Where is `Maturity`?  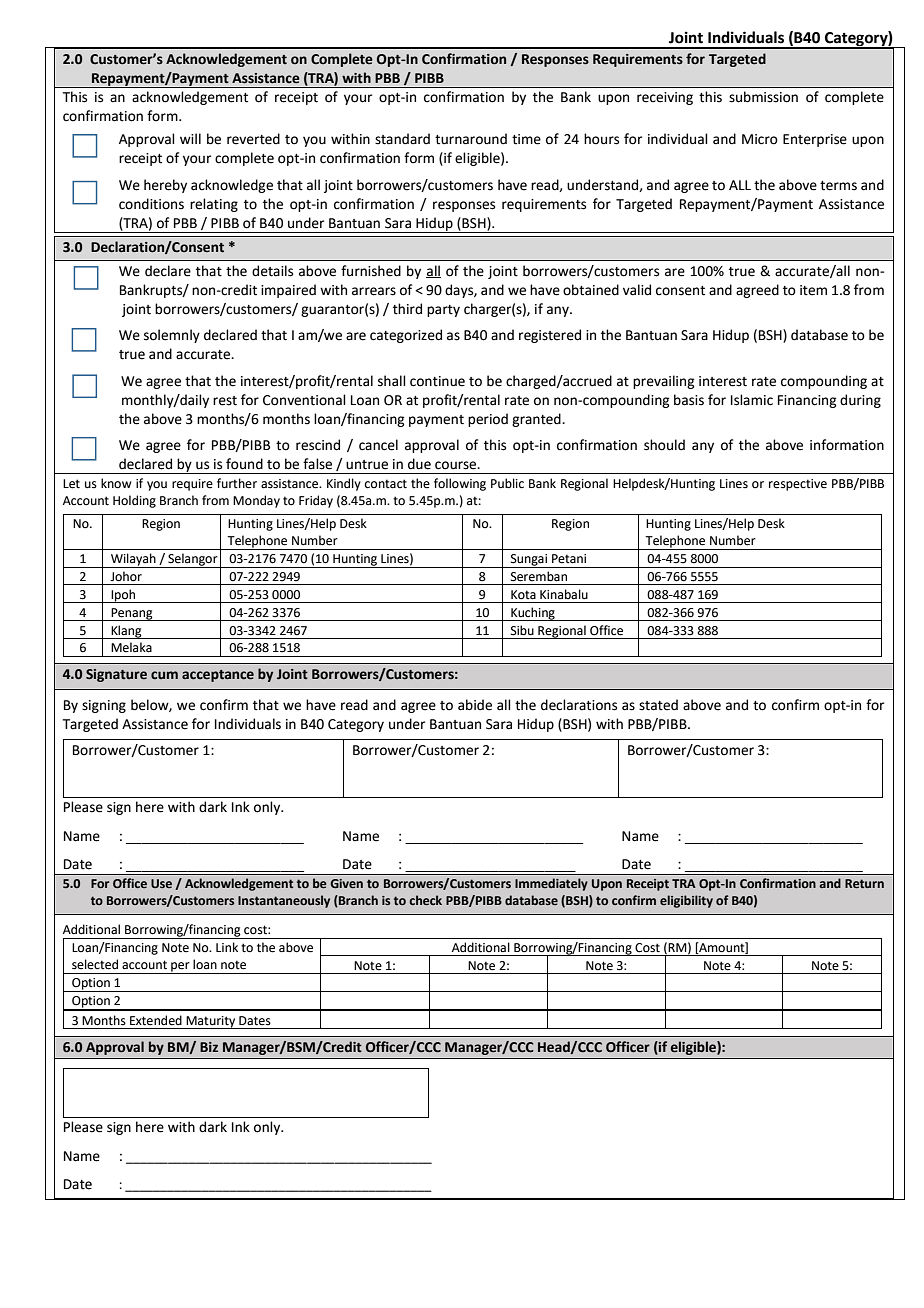 Maturity is located at coordinates (211, 1022).
